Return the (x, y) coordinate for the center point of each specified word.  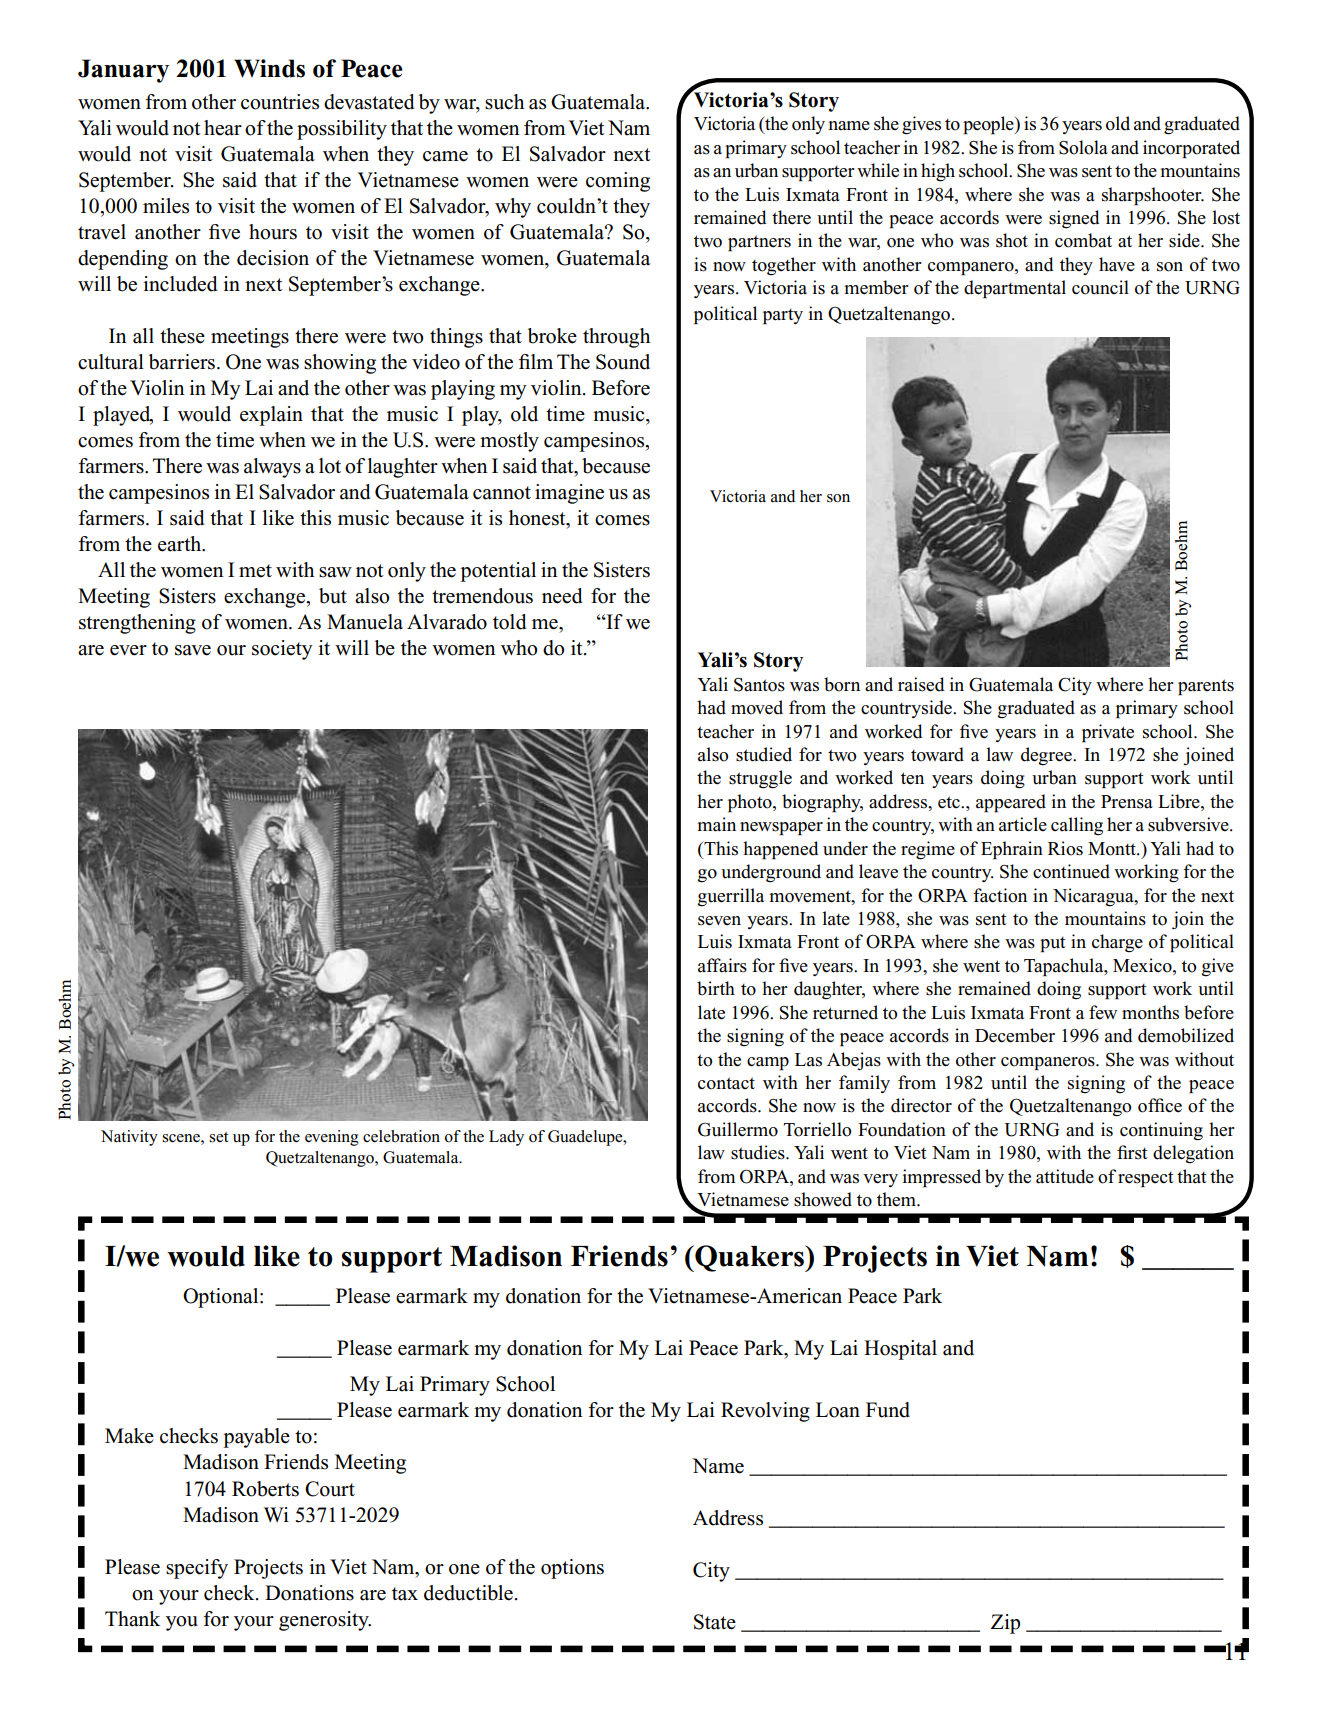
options (572, 1569)
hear (223, 128)
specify (197, 1569)
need (562, 596)
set (219, 1137)
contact (726, 1083)
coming (618, 182)
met (255, 571)
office (1160, 1105)
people (989, 125)
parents (1206, 687)
